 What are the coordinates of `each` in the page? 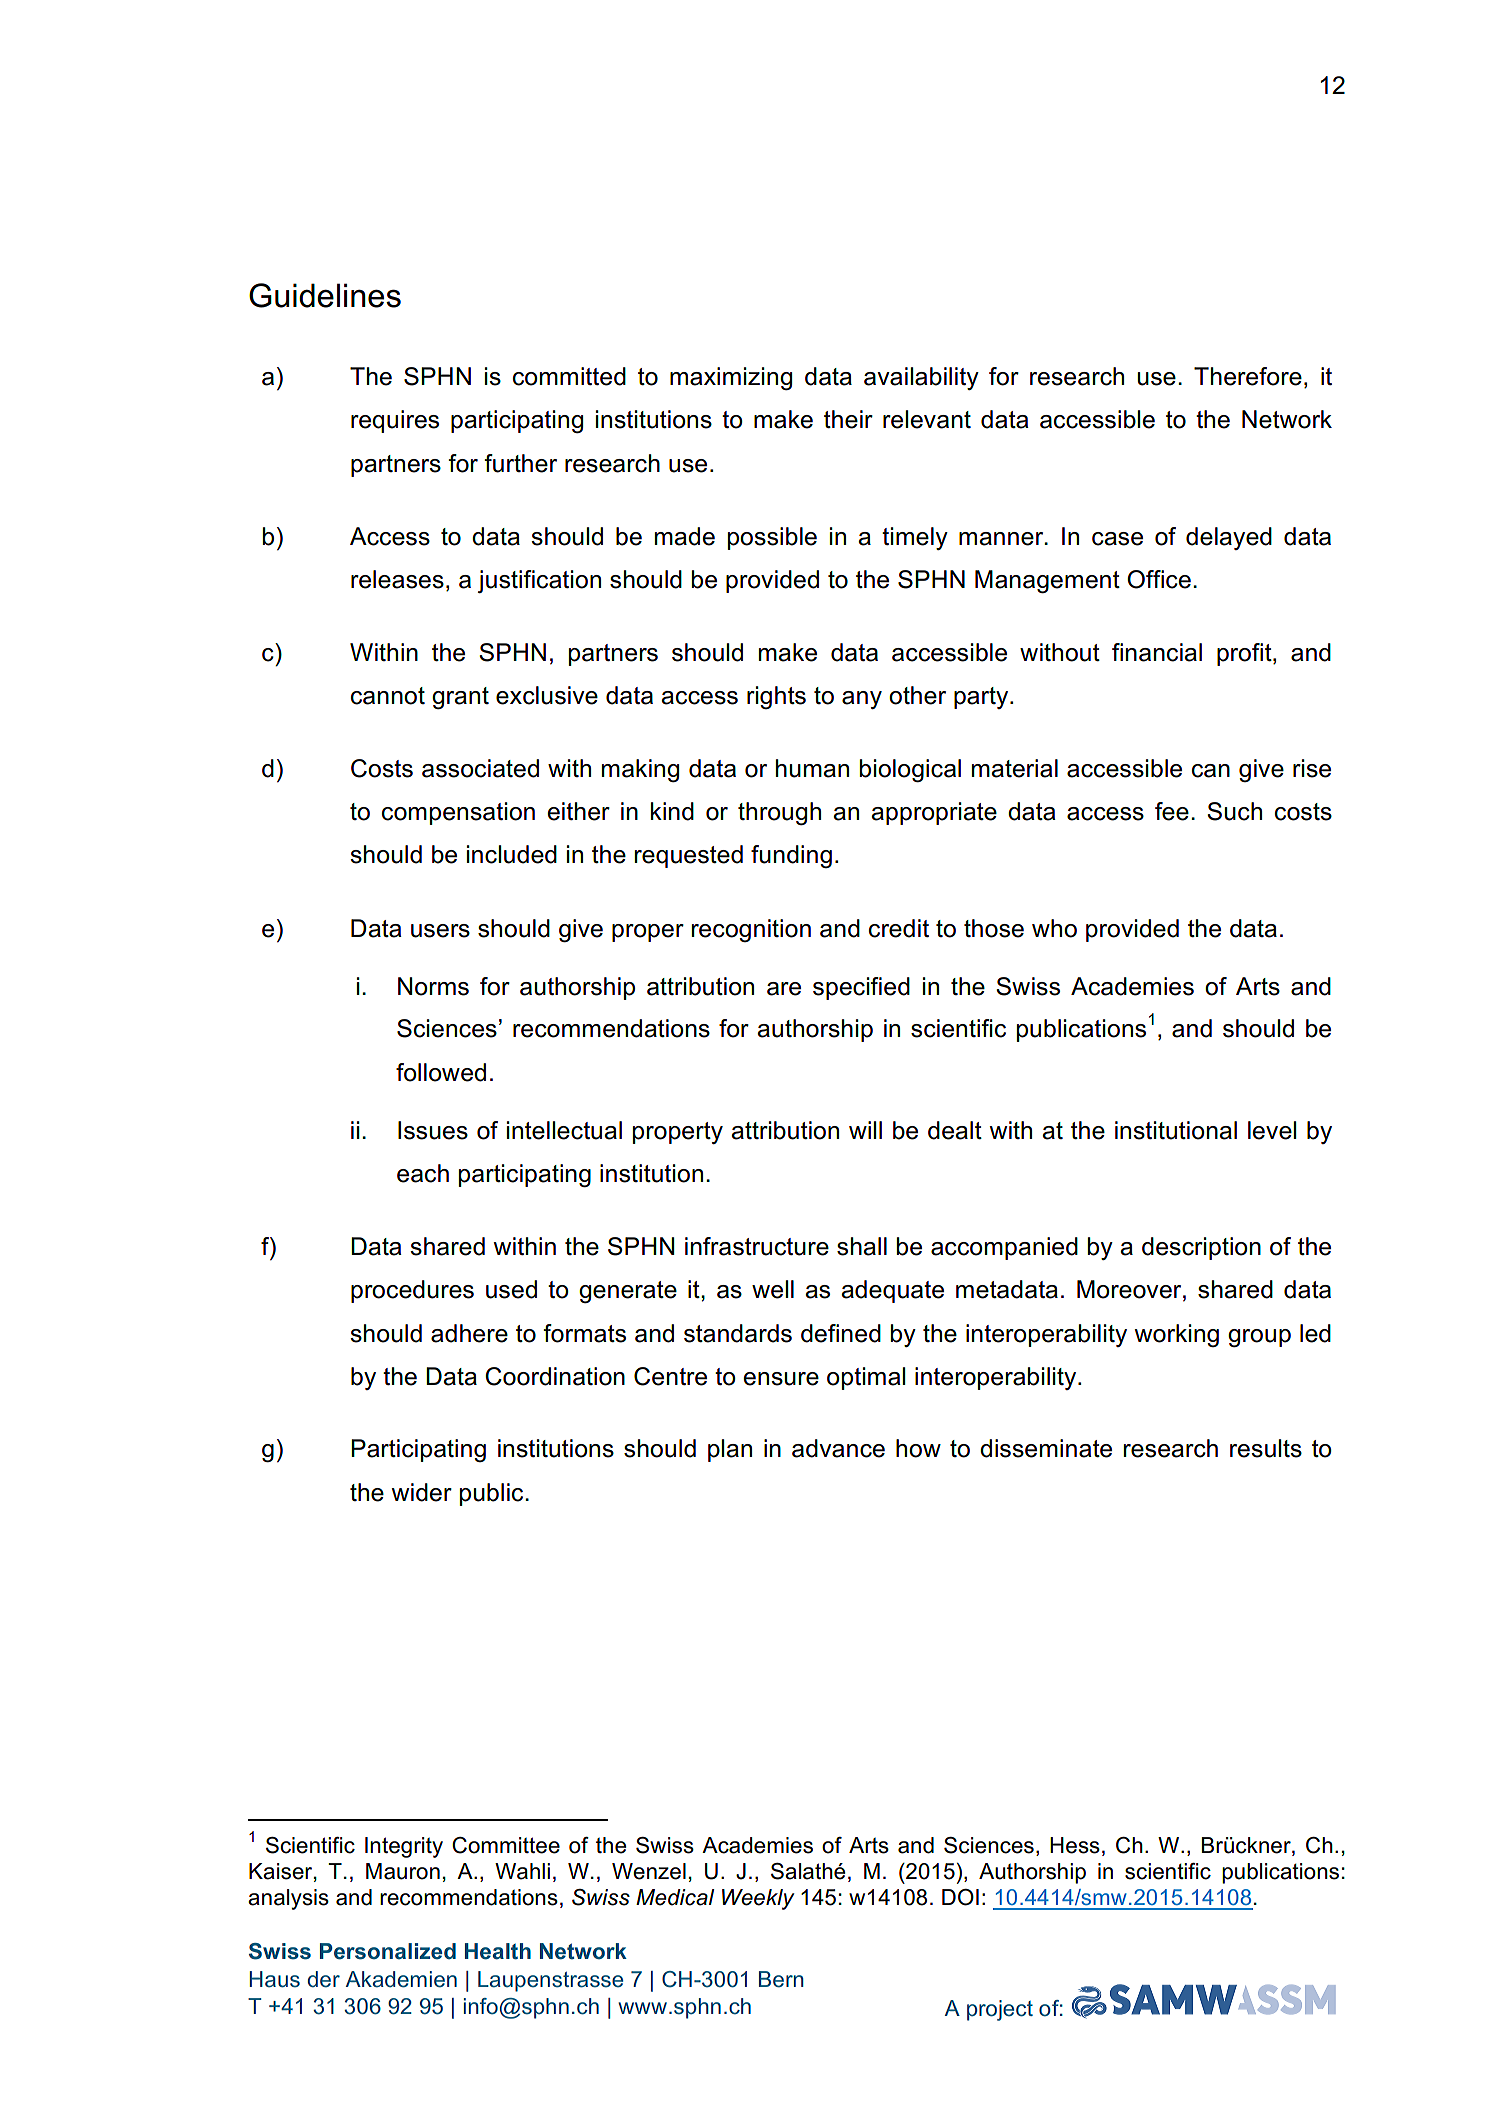 It's located at (423, 1173).
